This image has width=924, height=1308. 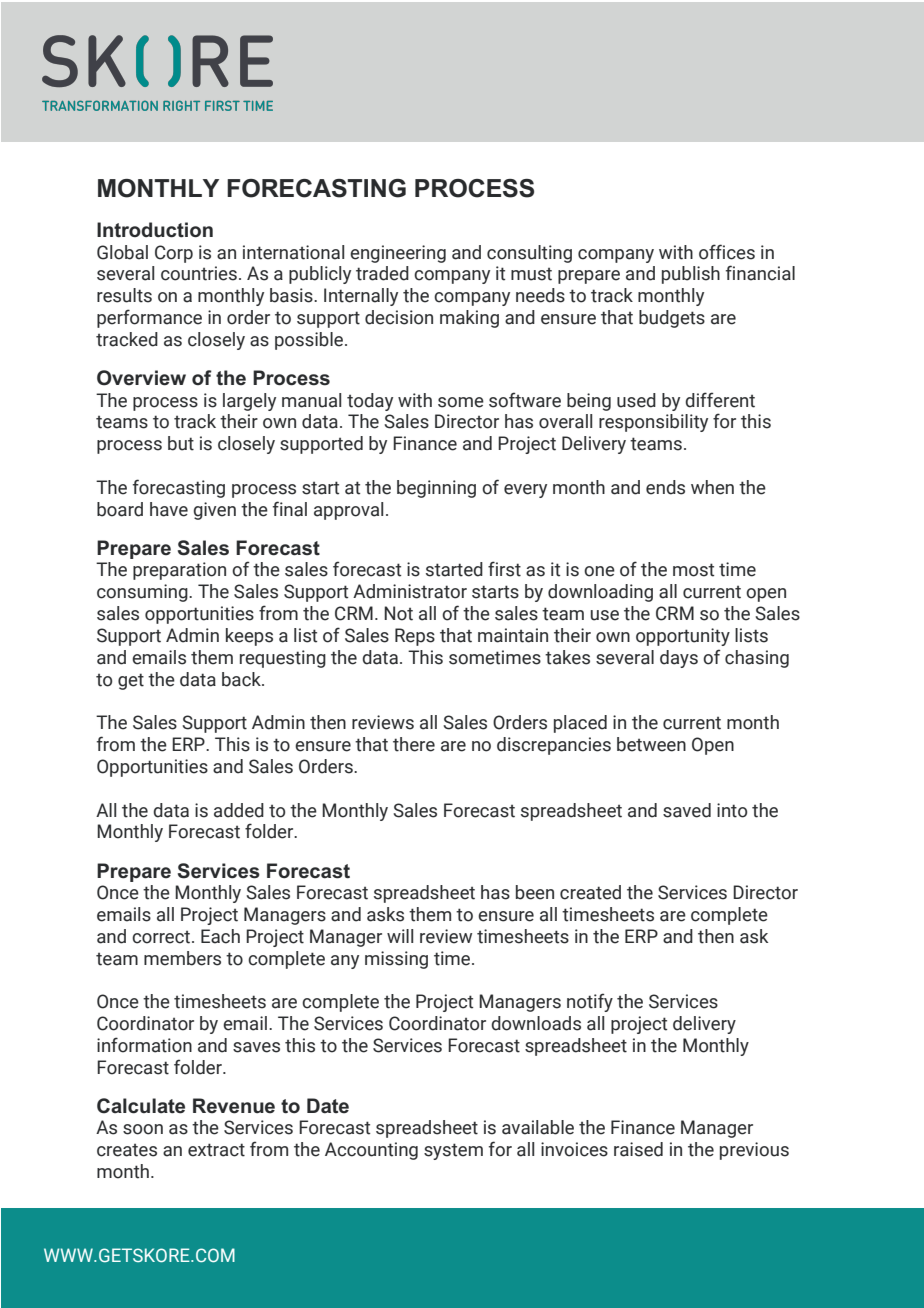 What do you see at coordinates (590, 892) in the image?
I see `created` at bounding box center [590, 892].
